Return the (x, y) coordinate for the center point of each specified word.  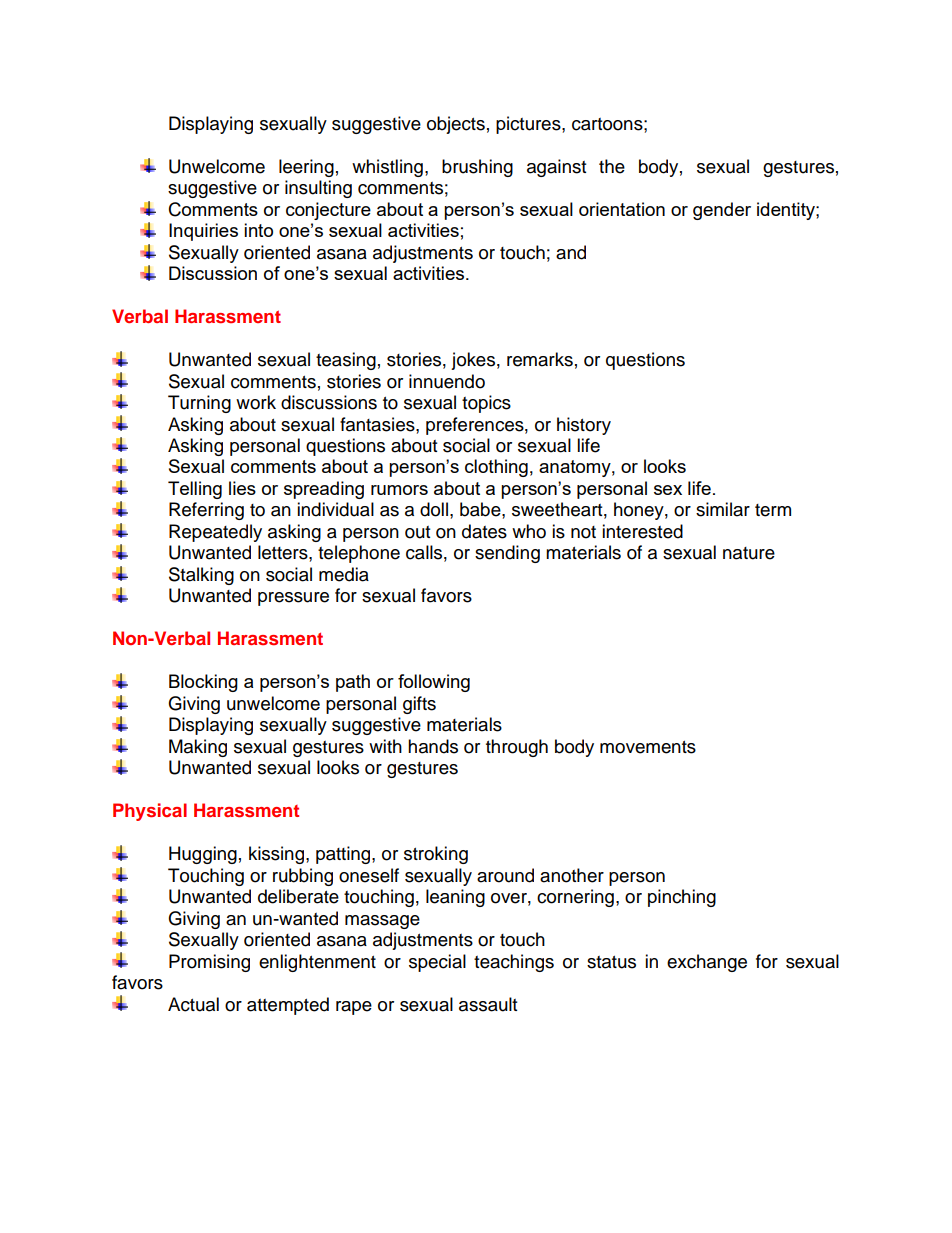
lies (242, 488)
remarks (540, 359)
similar (723, 509)
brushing (477, 168)
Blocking (203, 683)
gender (722, 211)
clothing (496, 468)
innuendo (447, 381)
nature (749, 553)
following (434, 683)
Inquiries (203, 232)
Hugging (203, 855)
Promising (209, 963)
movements (648, 747)
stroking (436, 855)
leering (306, 168)
